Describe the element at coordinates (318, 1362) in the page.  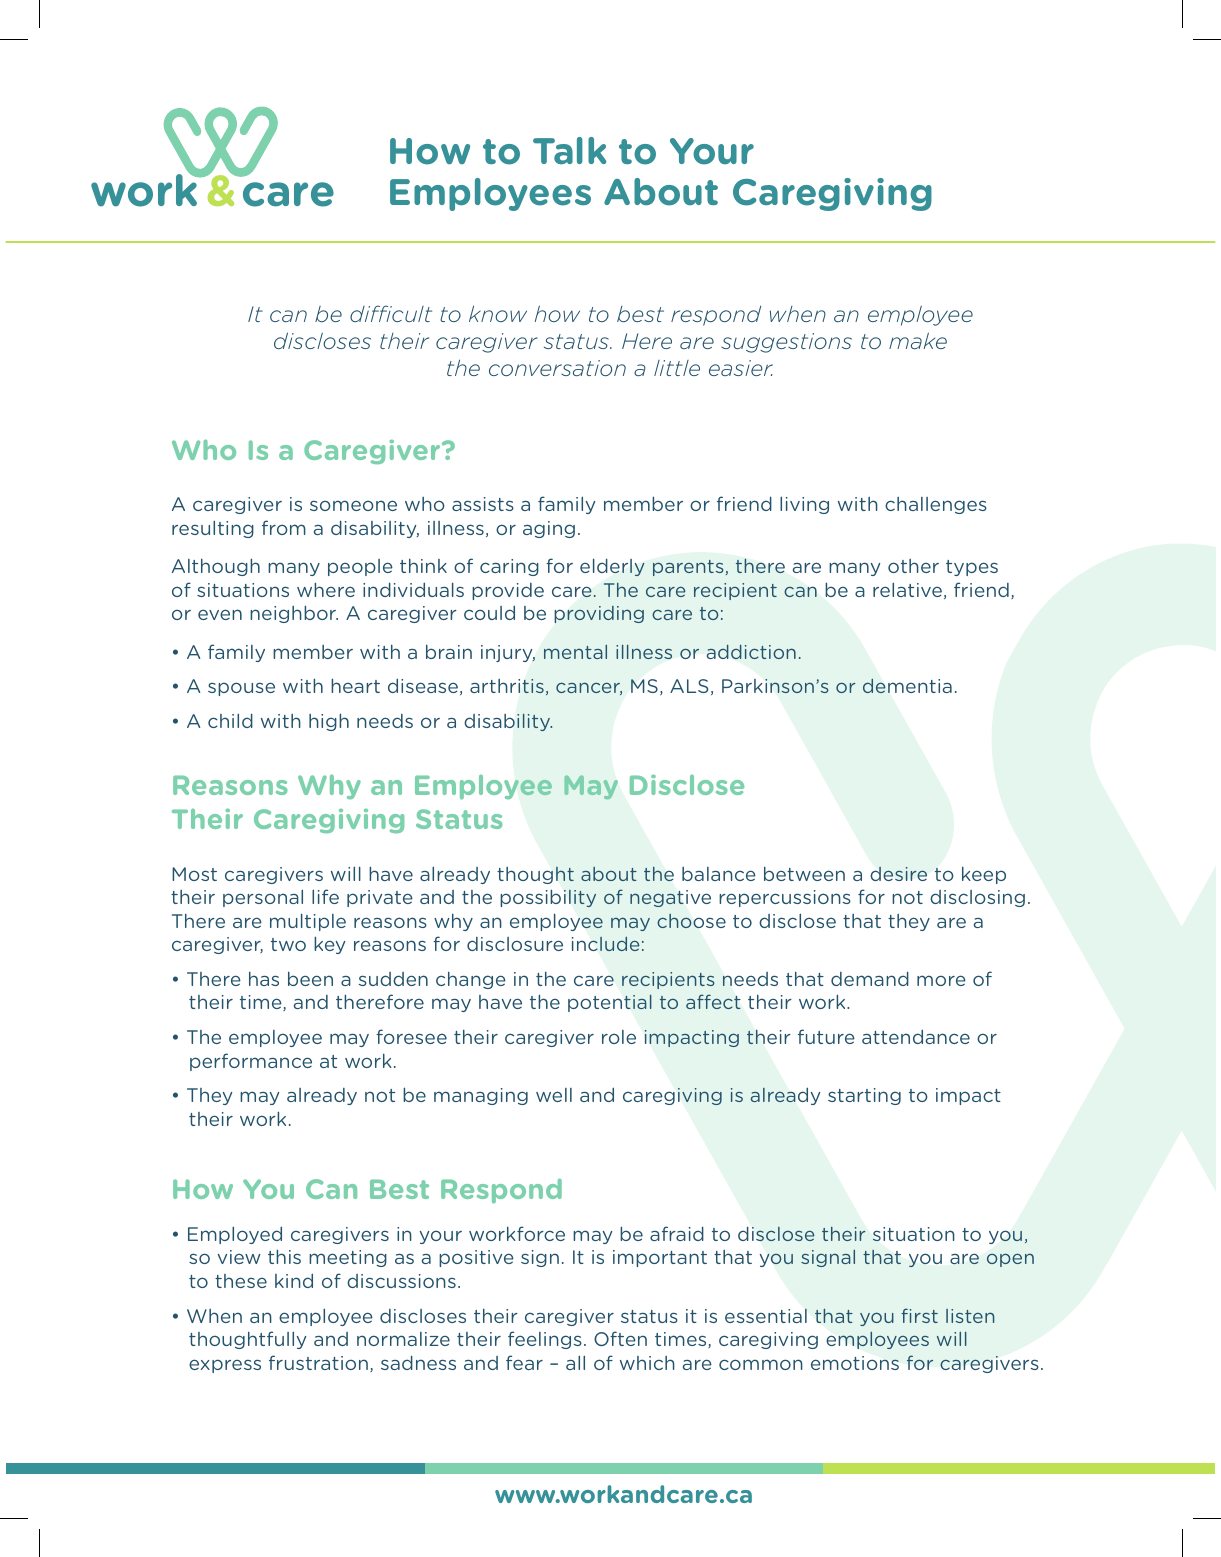
I see `frustration` at that location.
